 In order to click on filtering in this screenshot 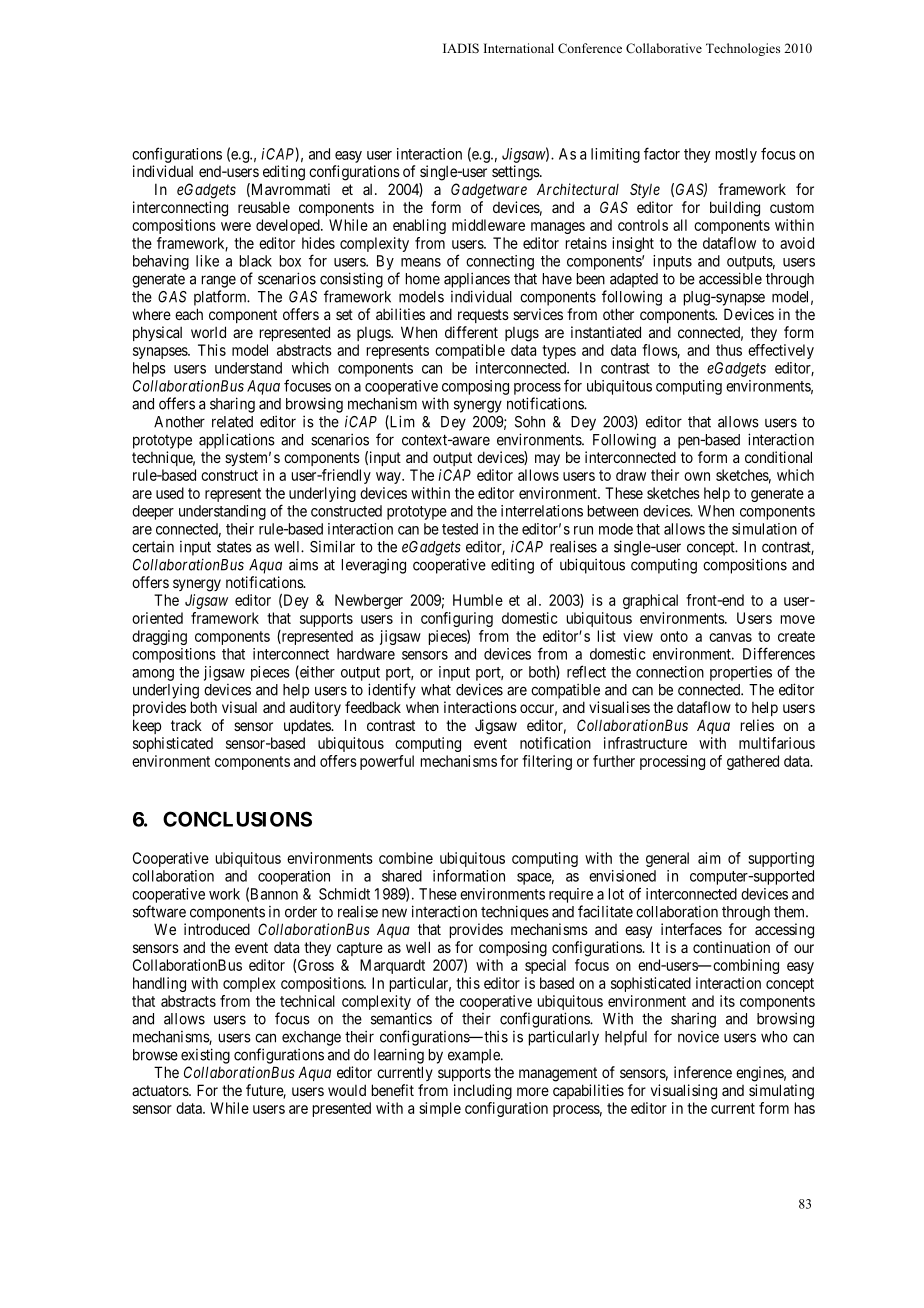, I will do `click(547, 762)`.
